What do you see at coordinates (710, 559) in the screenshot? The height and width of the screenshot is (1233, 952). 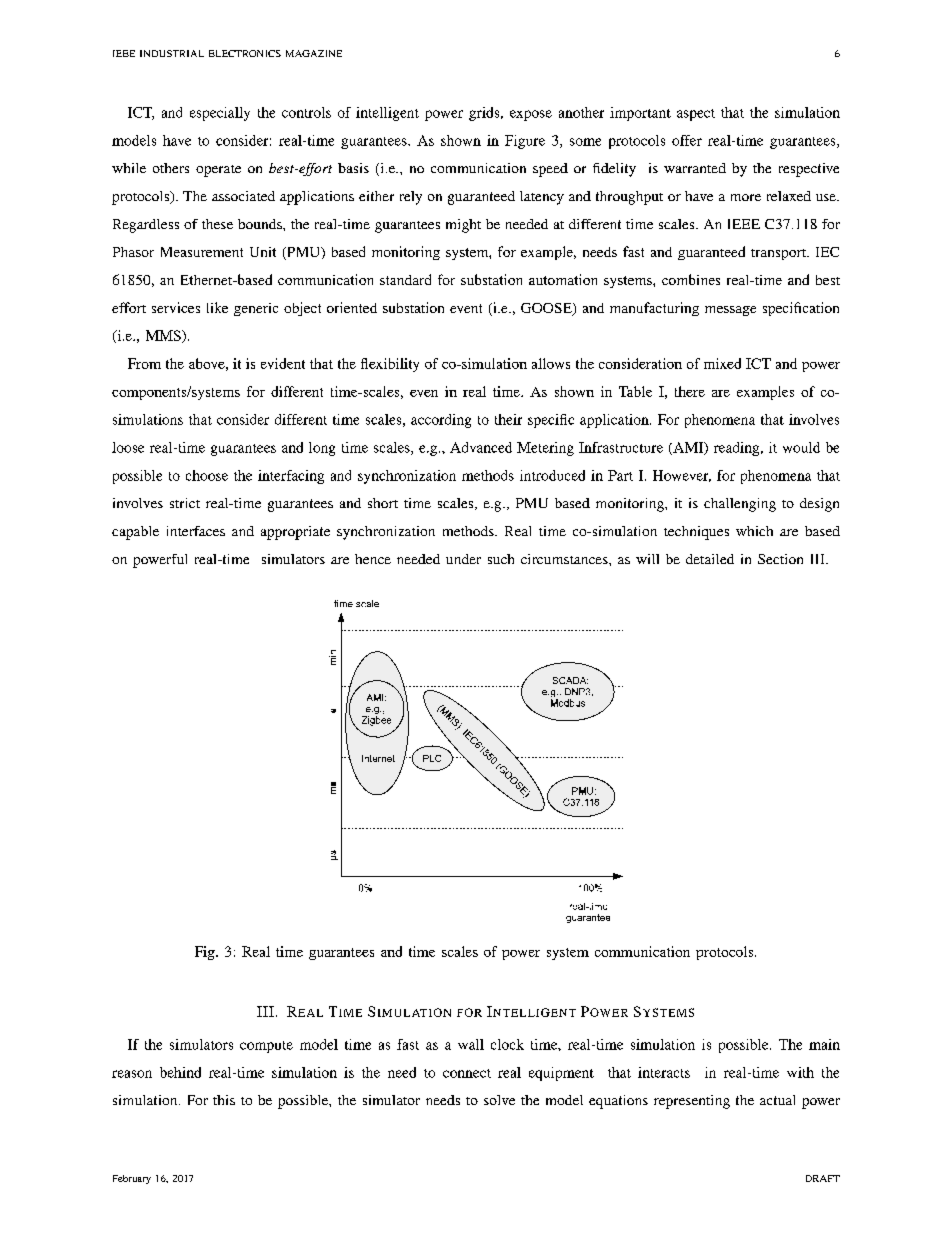 I see `detailed` at bounding box center [710, 559].
